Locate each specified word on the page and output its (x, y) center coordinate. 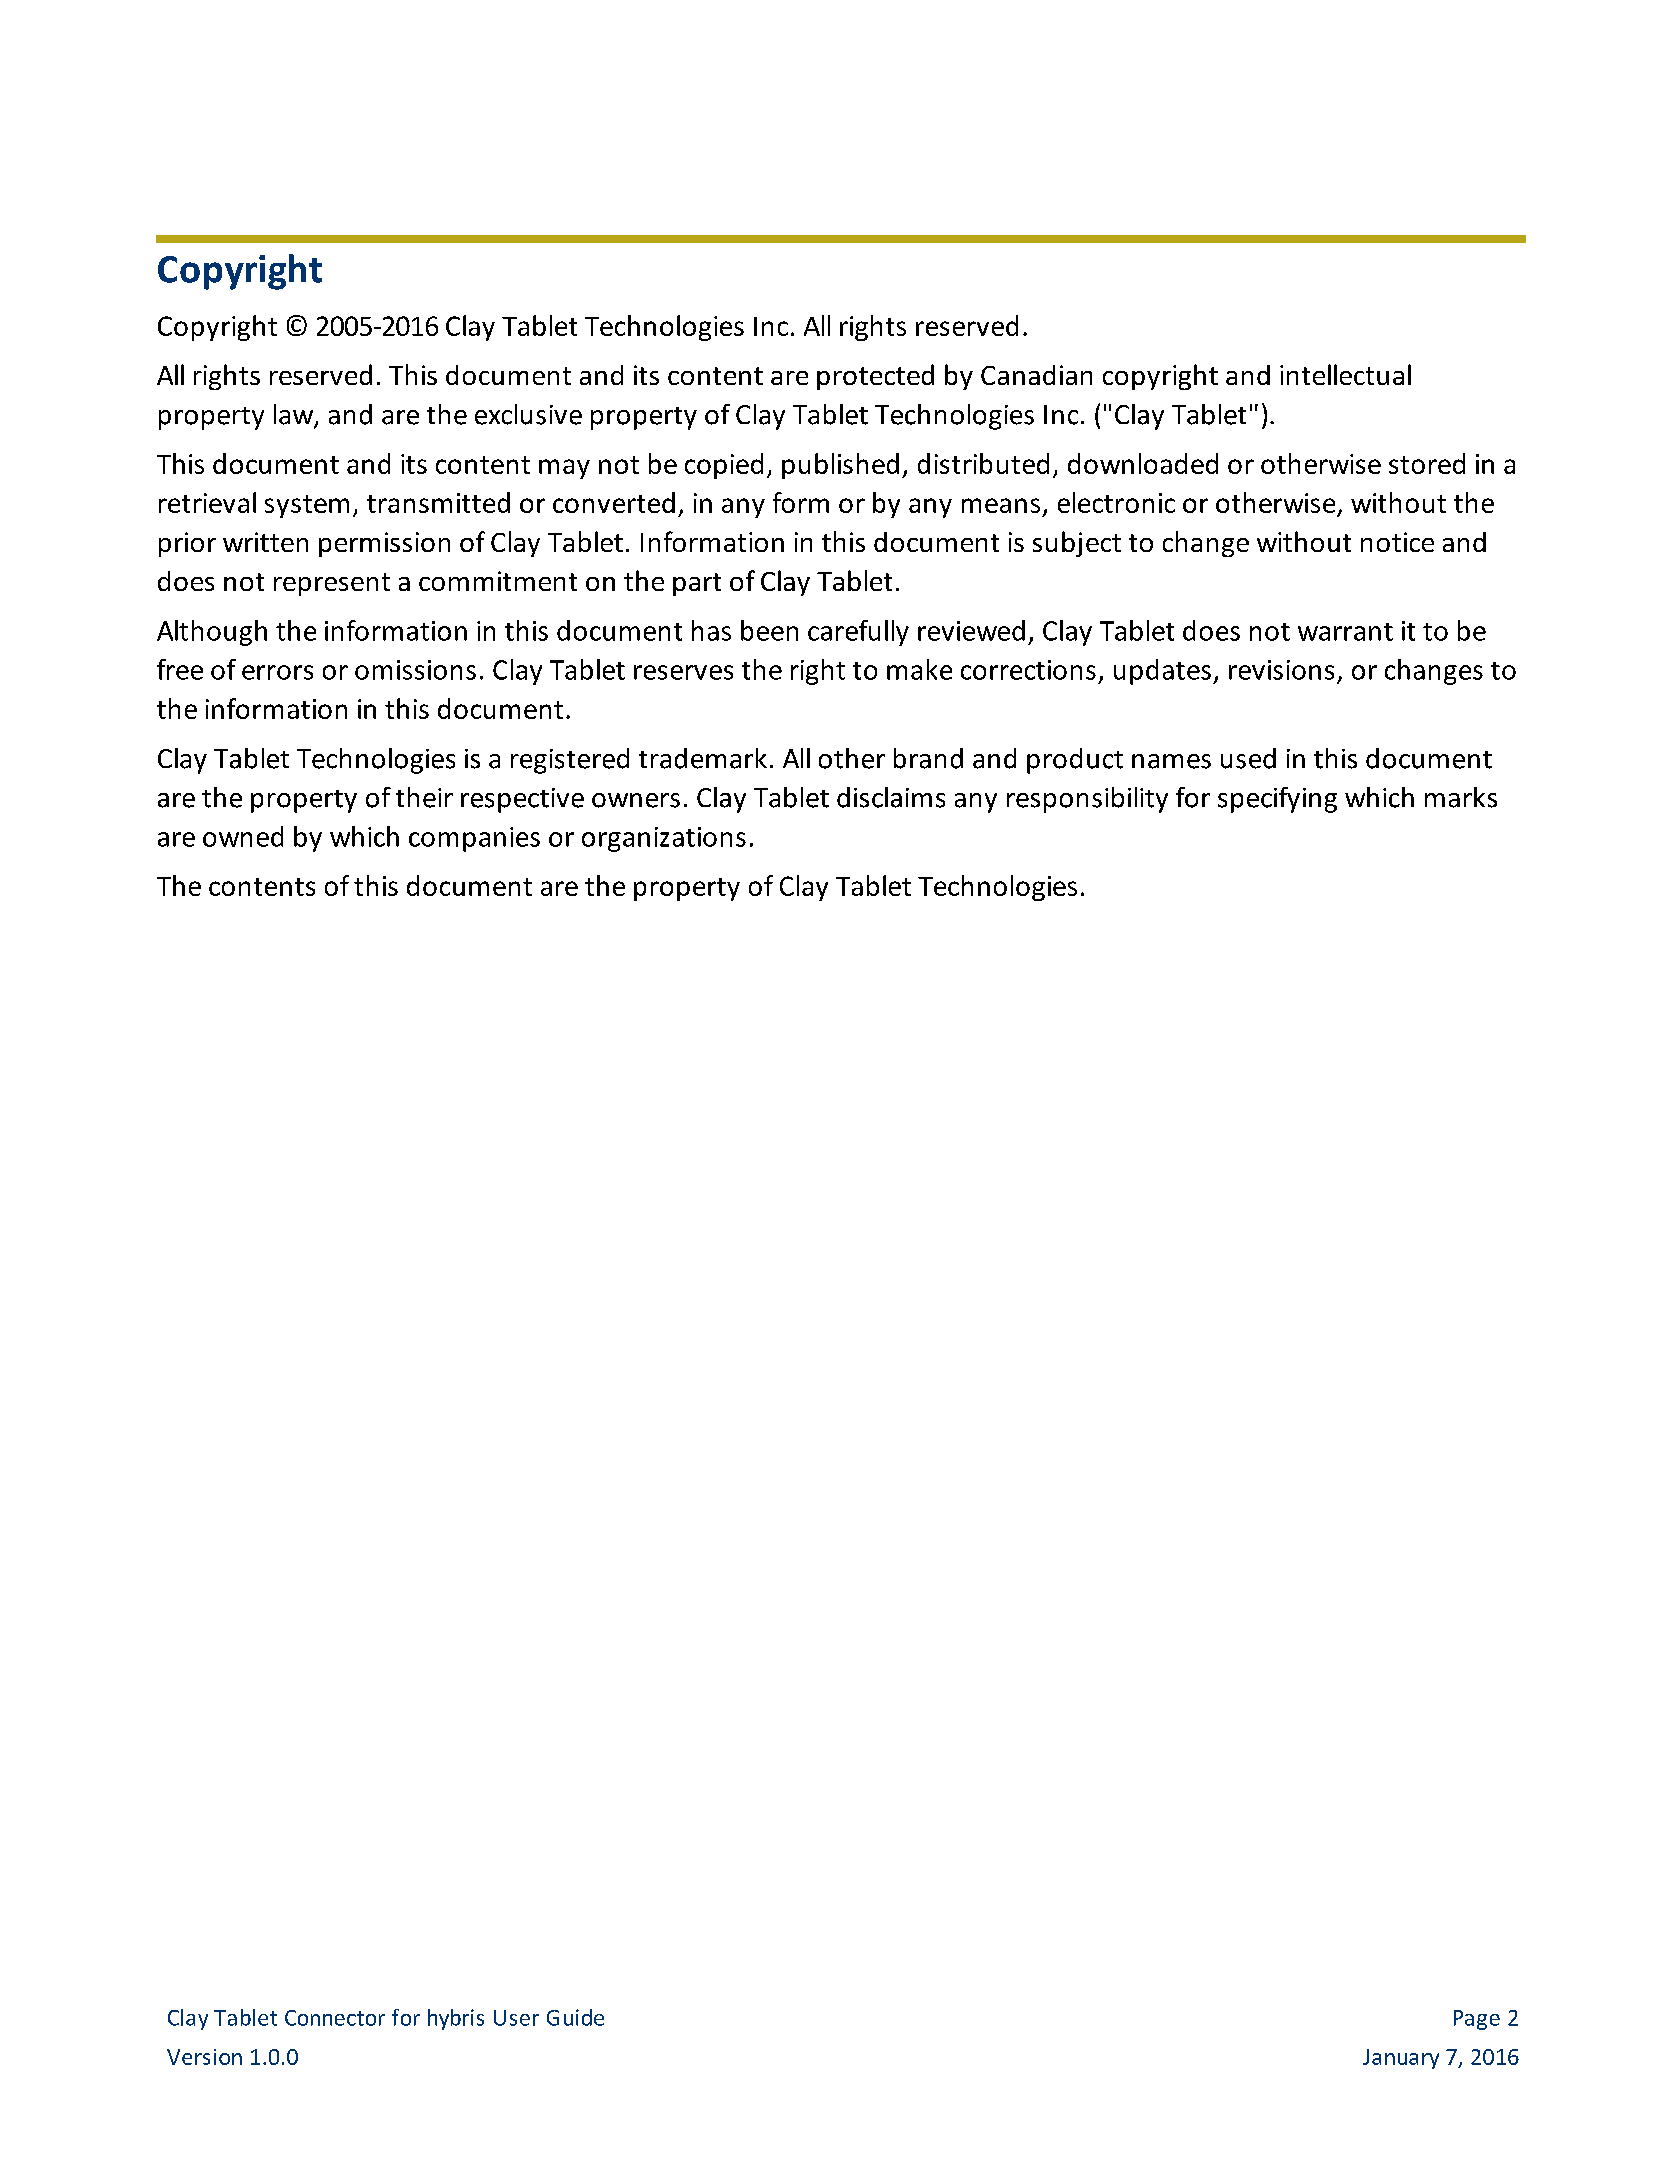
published (840, 466)
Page (1477, 2020)
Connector (335, 2018)
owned (243, 836)
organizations (664, 839)
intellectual (1345, 374)
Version (204, 2057)
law (295, 415)
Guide (575, 2017)
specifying (1277, 800)
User (516, 2018)
